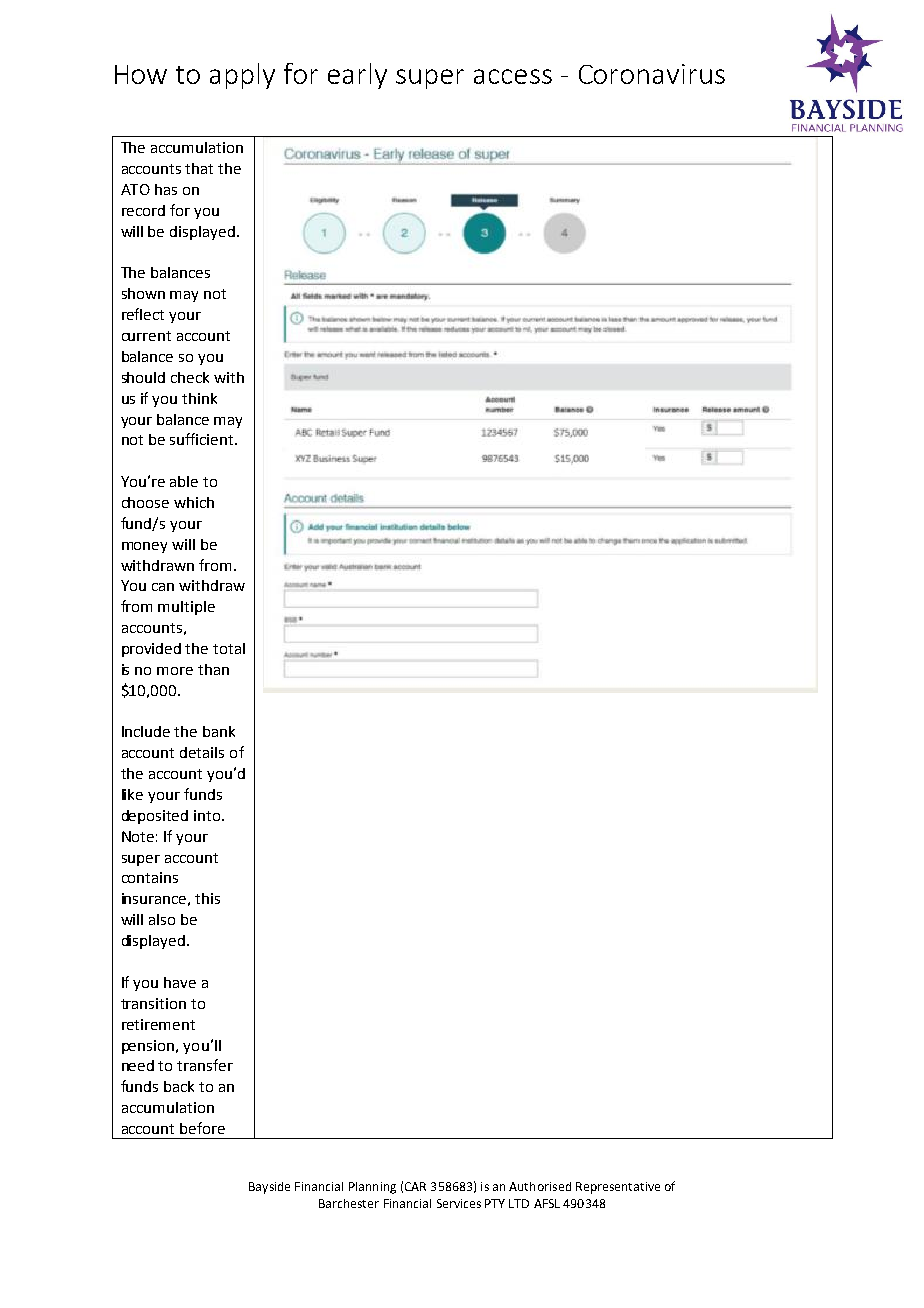 The image size is (924, 1308). Describe the element at coordinates (213, 669) in the screenshot. I see `than` at that location.
